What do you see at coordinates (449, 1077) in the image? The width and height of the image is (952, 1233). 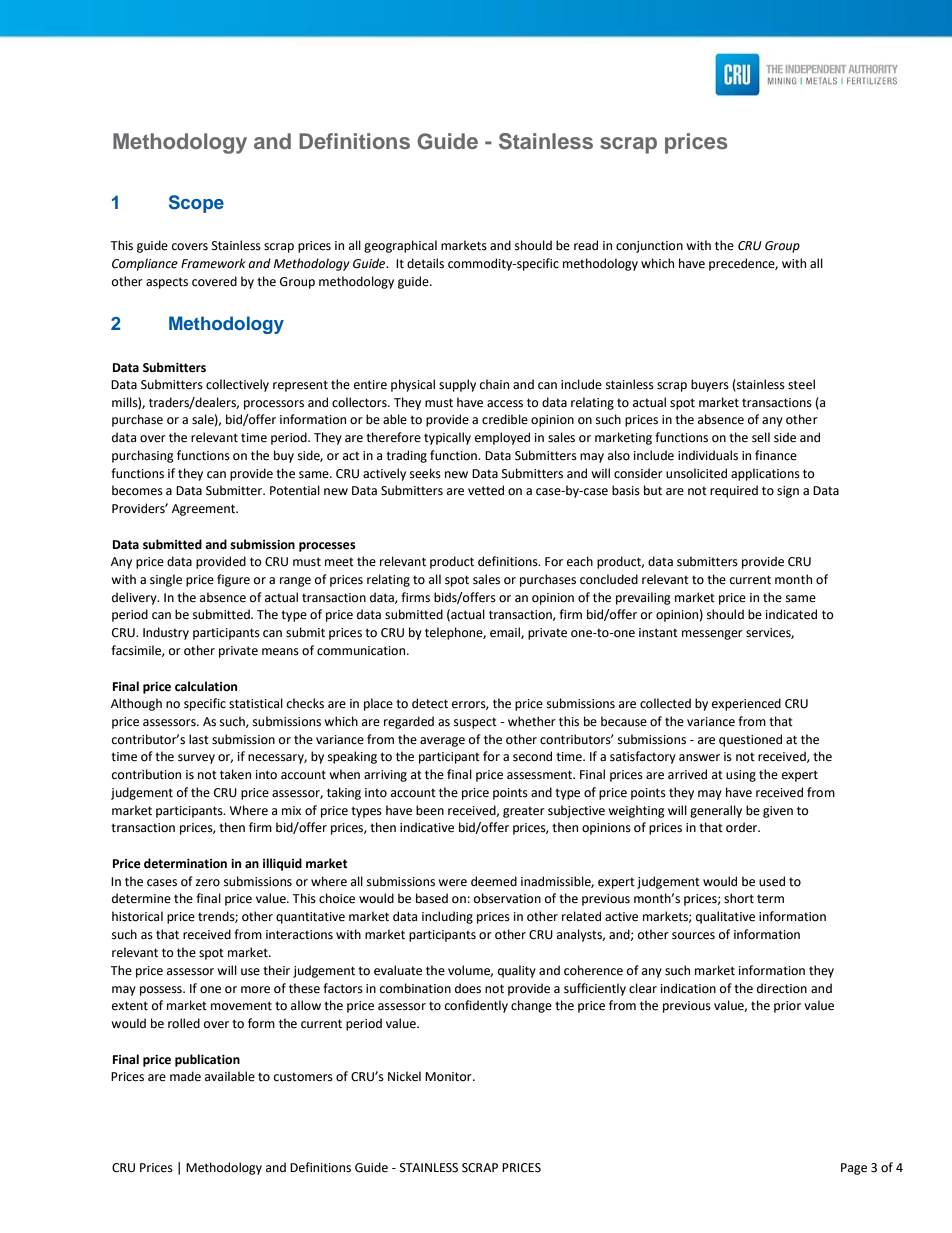 I see `Monitor` at bounding box center [449, 1077].
